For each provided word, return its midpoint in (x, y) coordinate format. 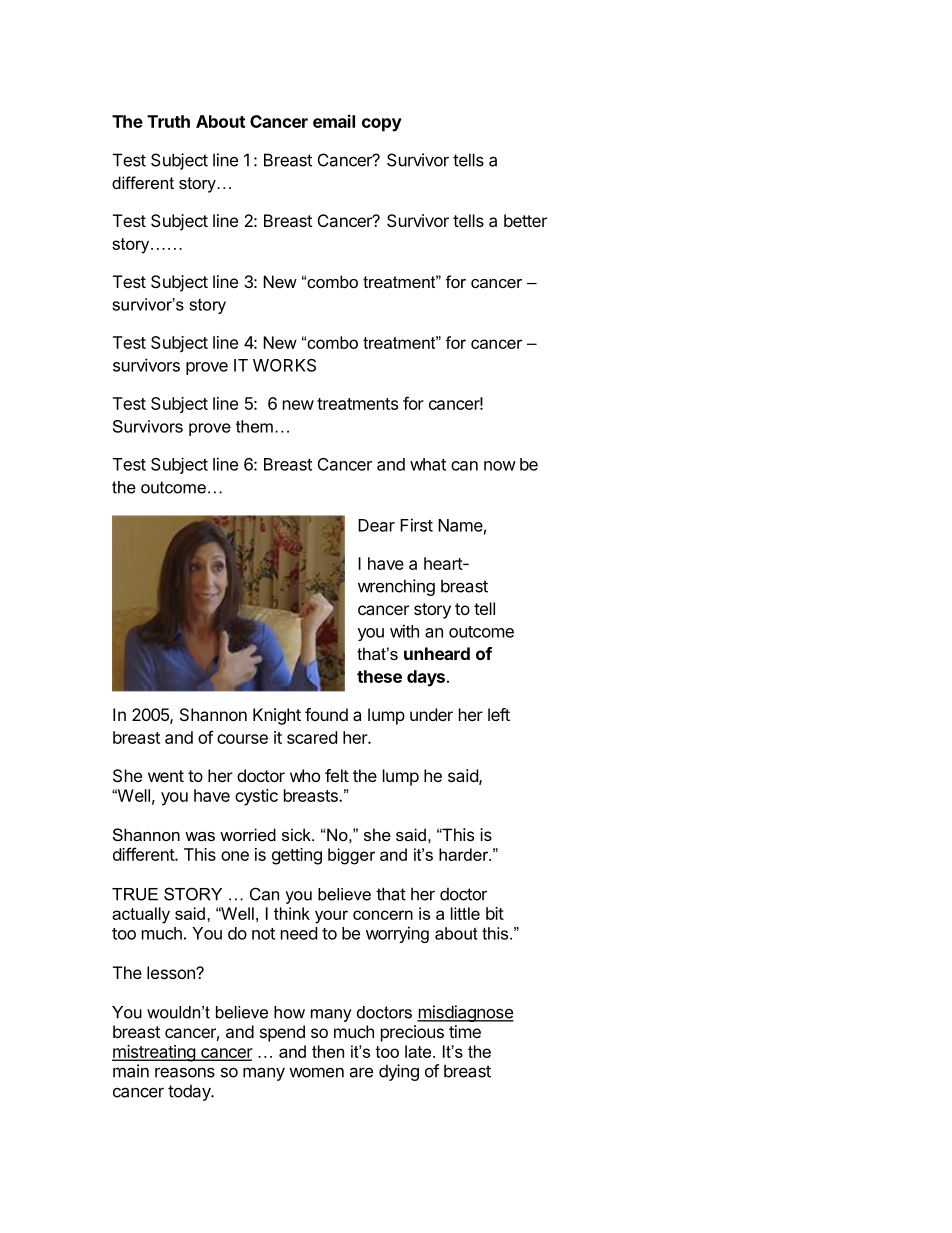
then (328, 1051)
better (525, 220)
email (334, 121)
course (242, 739)
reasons (185, 1072)
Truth (168, 121)
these (379, 676)
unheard (437, 653)
